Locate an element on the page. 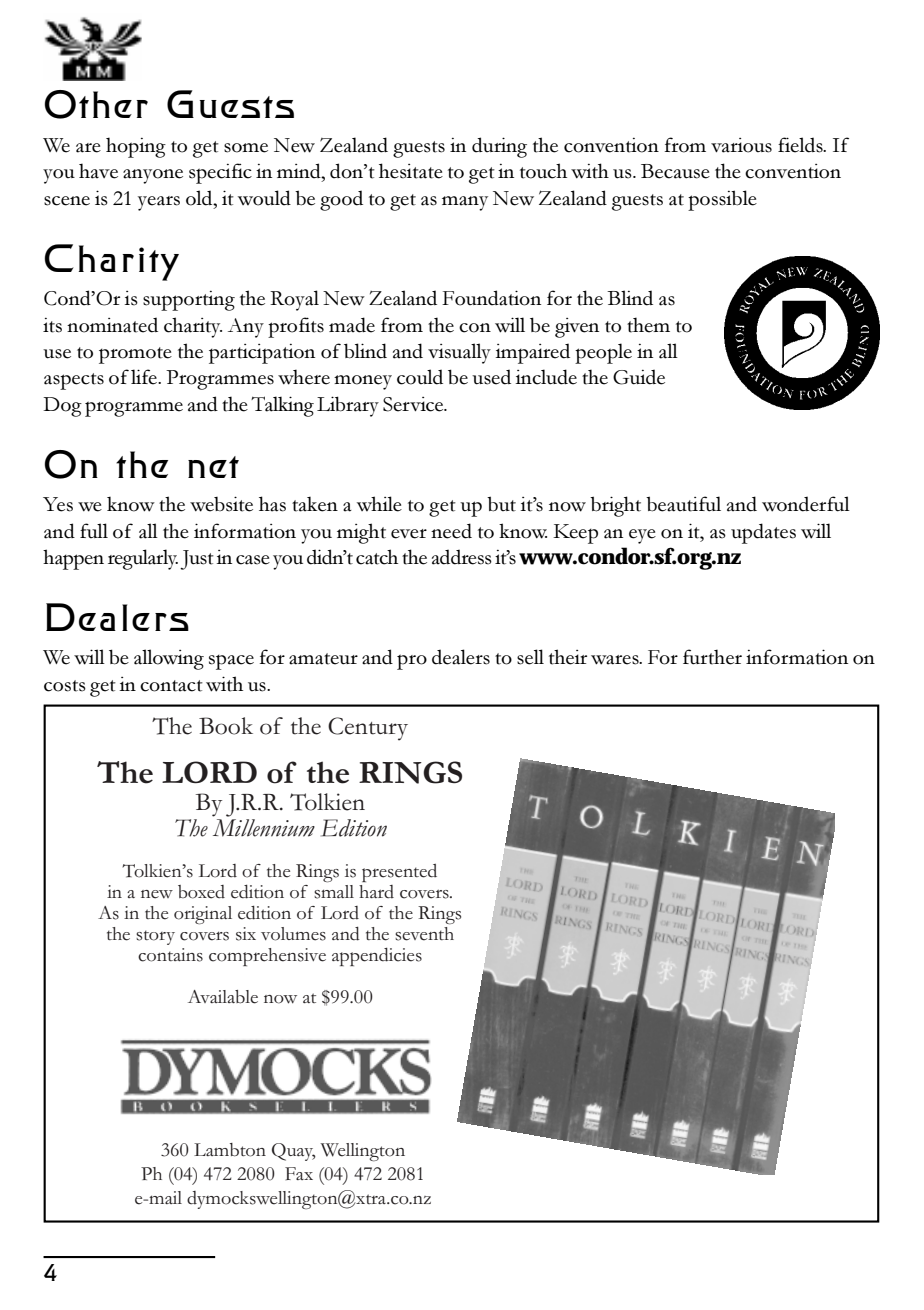 The image size is (924, 1310). further is located at coordinates (712, 657).
